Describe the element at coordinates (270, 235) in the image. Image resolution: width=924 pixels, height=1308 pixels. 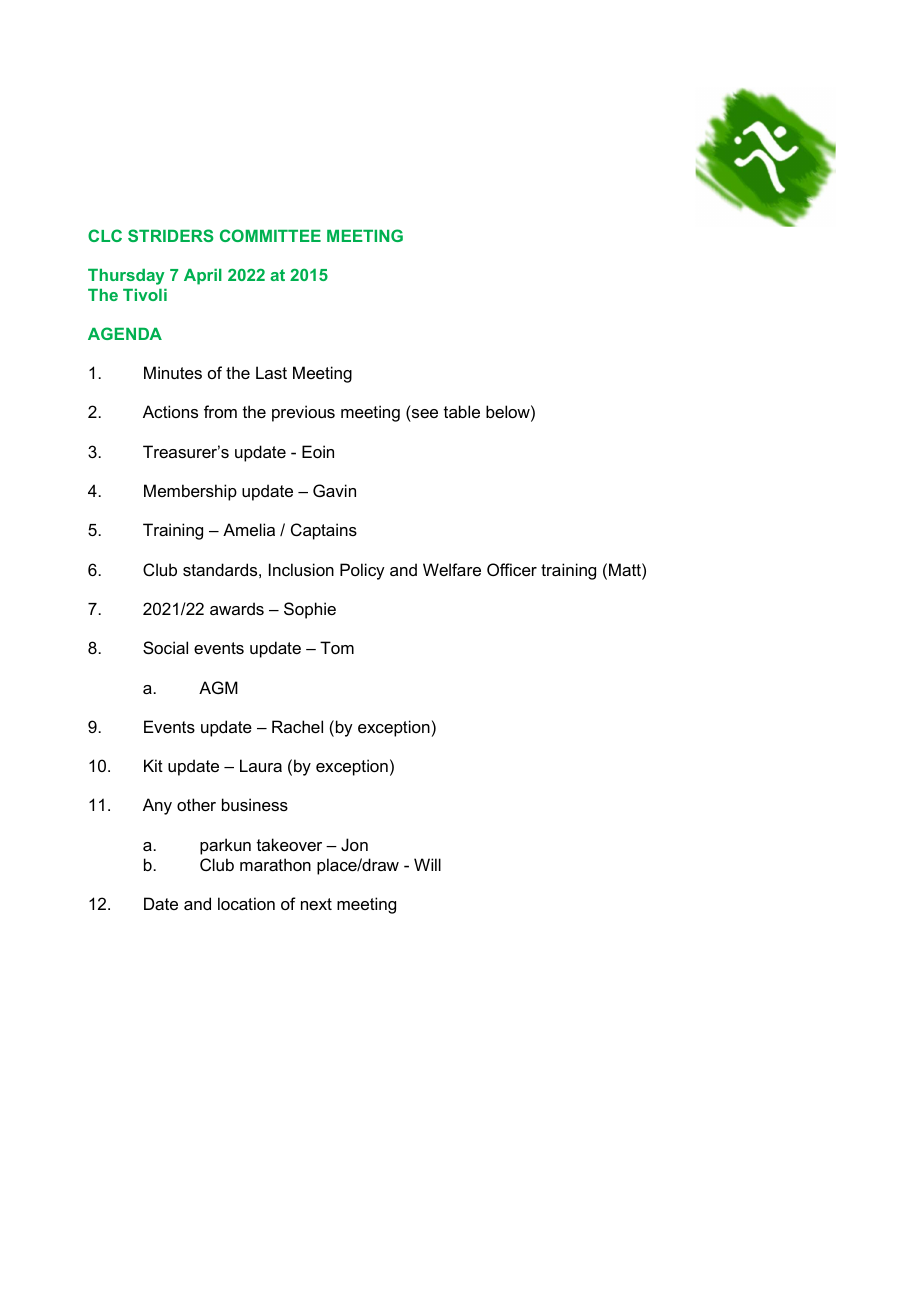
I see `COMMITTEE` at that location.
